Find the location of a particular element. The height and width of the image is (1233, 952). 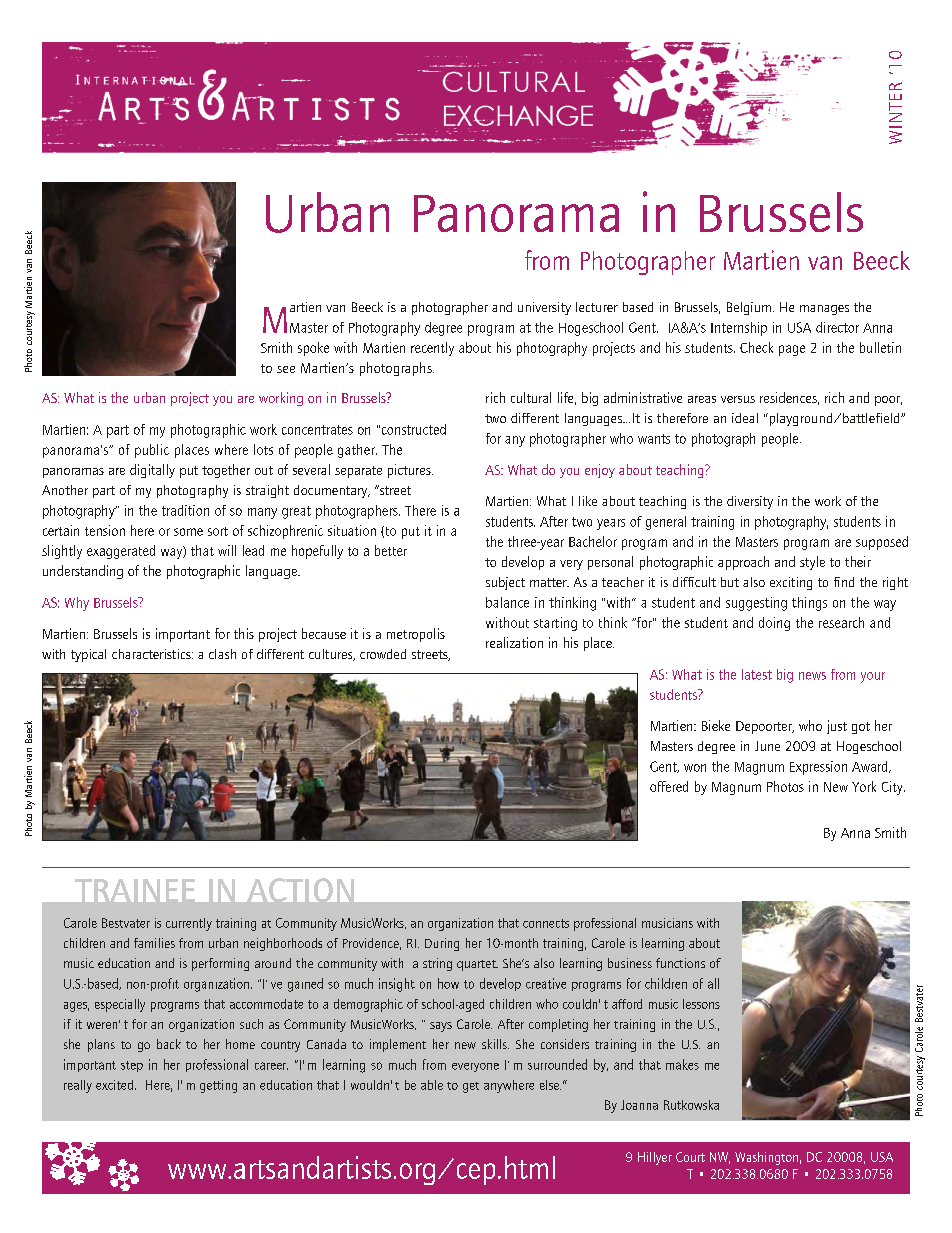

recently is located at coordinates (432, 349).
